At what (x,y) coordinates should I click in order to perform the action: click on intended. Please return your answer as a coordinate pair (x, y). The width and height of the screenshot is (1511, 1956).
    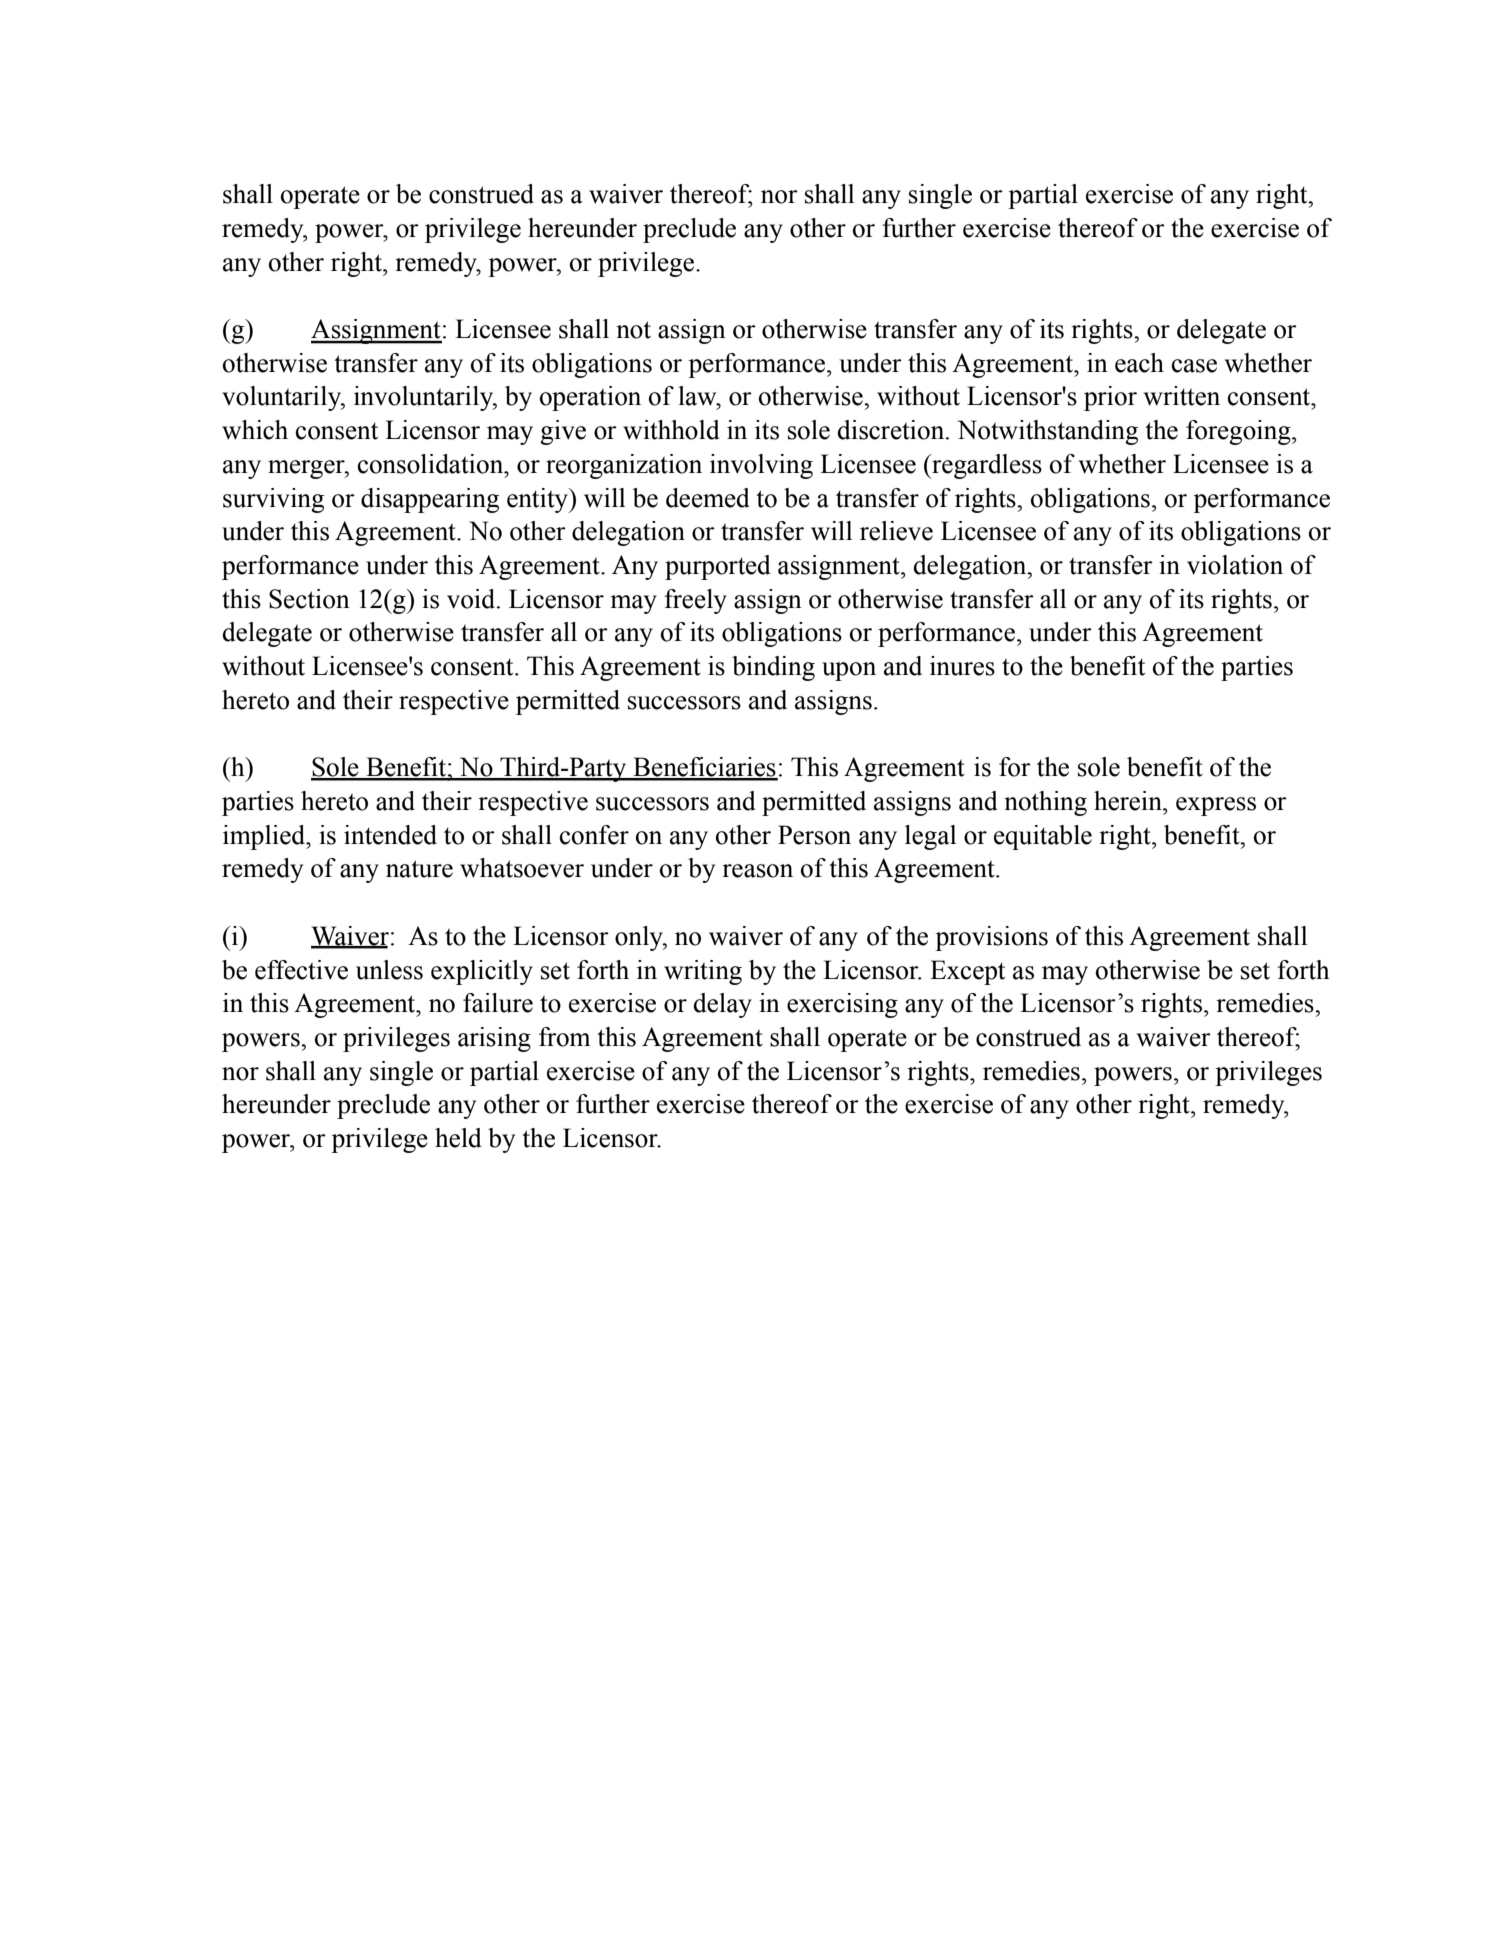
    Looking at the image, I should click on (390, 835).
